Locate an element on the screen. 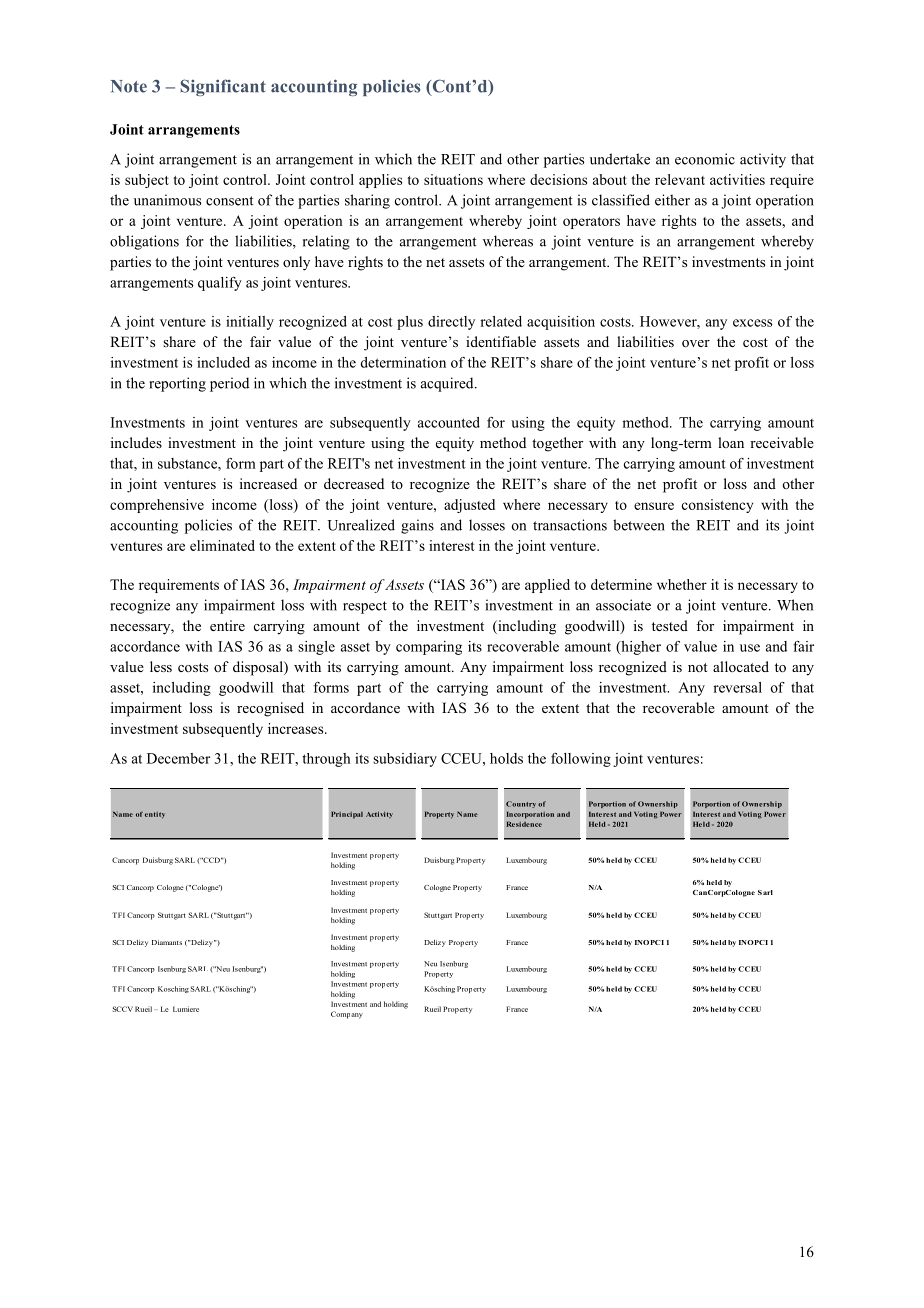 The height and width of the screenshot is (1308, 924). gains is located at coordinates (417, 526).
